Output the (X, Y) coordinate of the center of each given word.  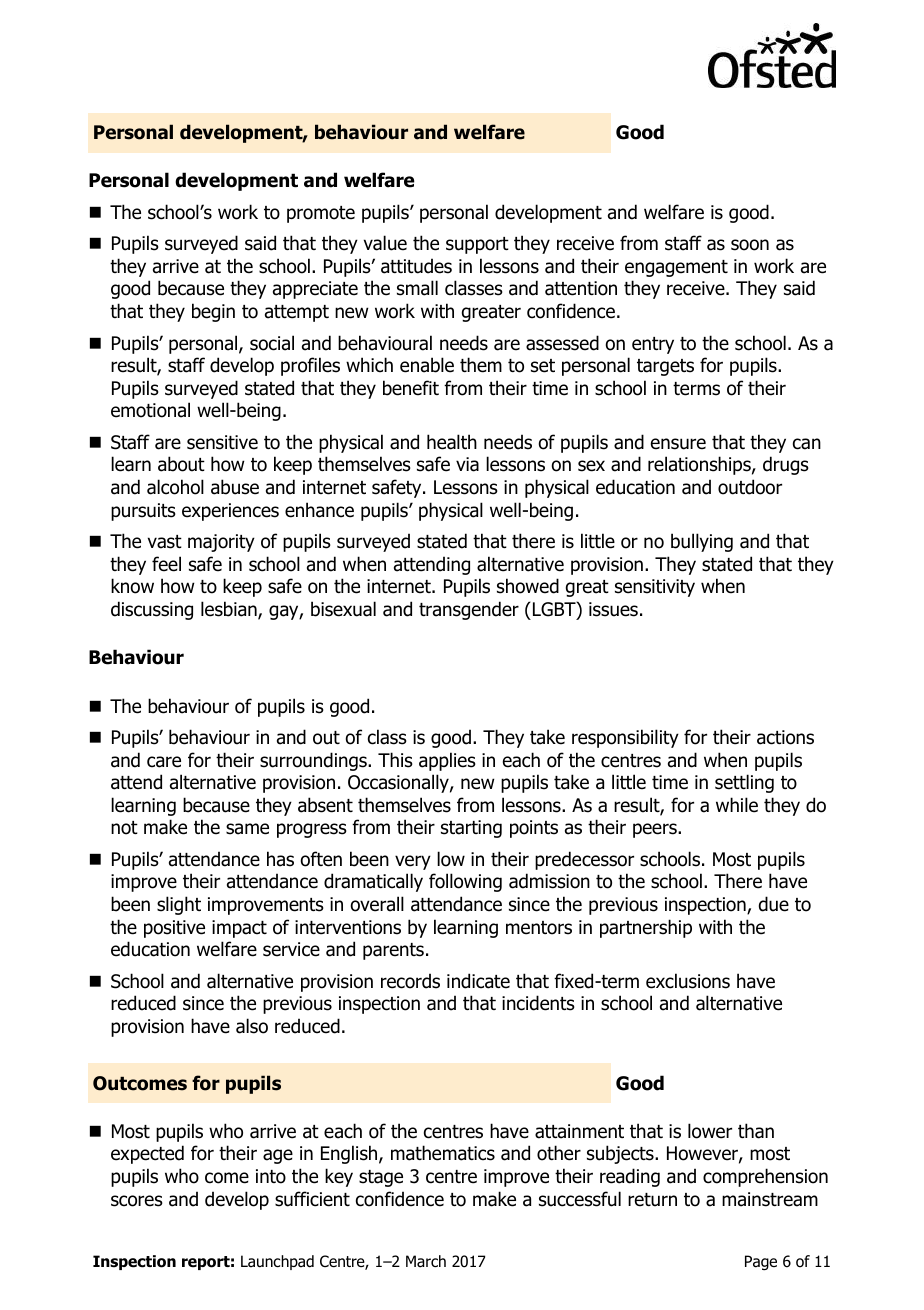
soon (750, 245)
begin (213, 312)
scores (137, 1201)
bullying (702, 542)
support (477, 245)
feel (166, 564)
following (465, 882)
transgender (469, 610)
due (774, 904)
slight (179, 905)
